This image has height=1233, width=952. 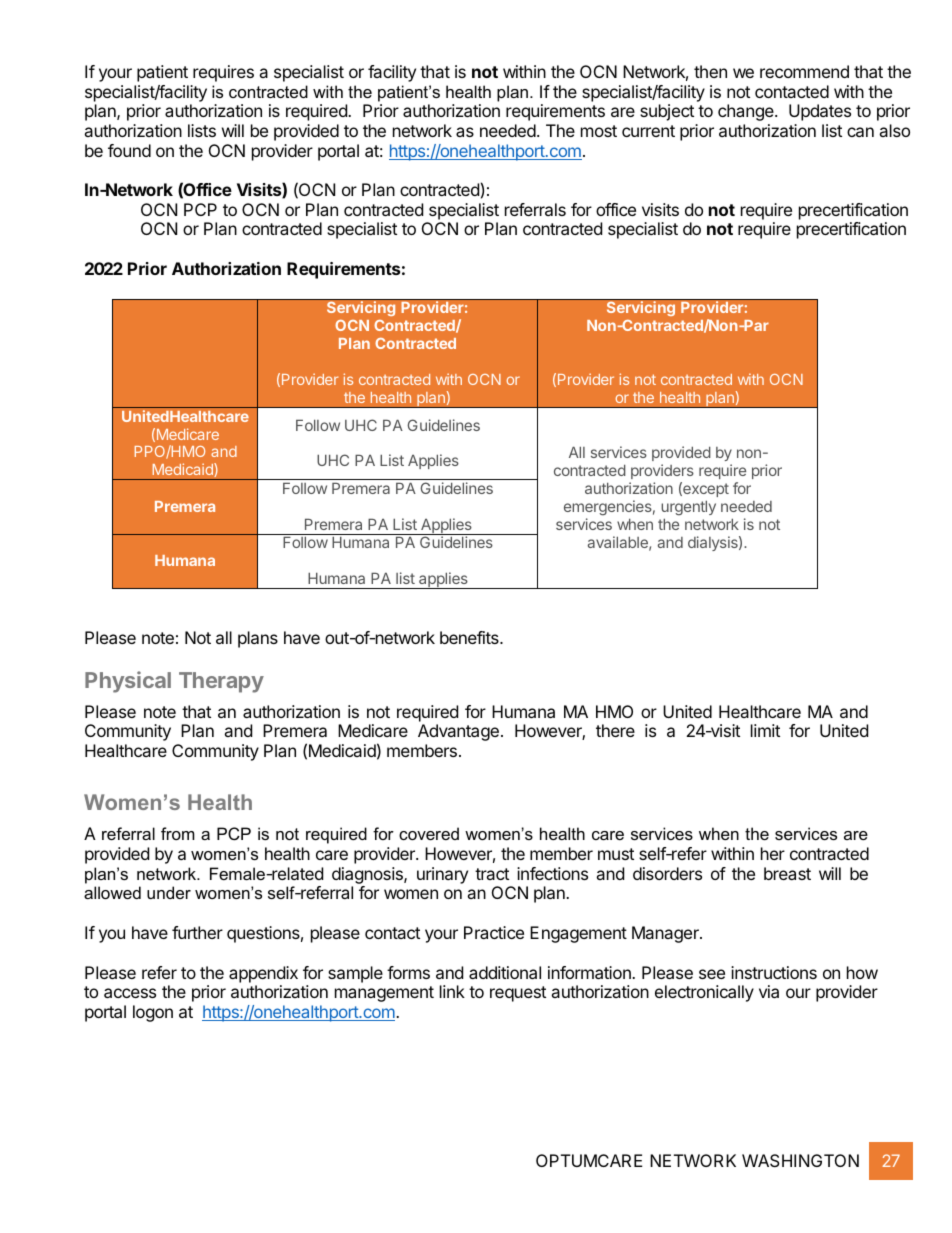 I want to click on logon, so click(x=153, y=1013).
